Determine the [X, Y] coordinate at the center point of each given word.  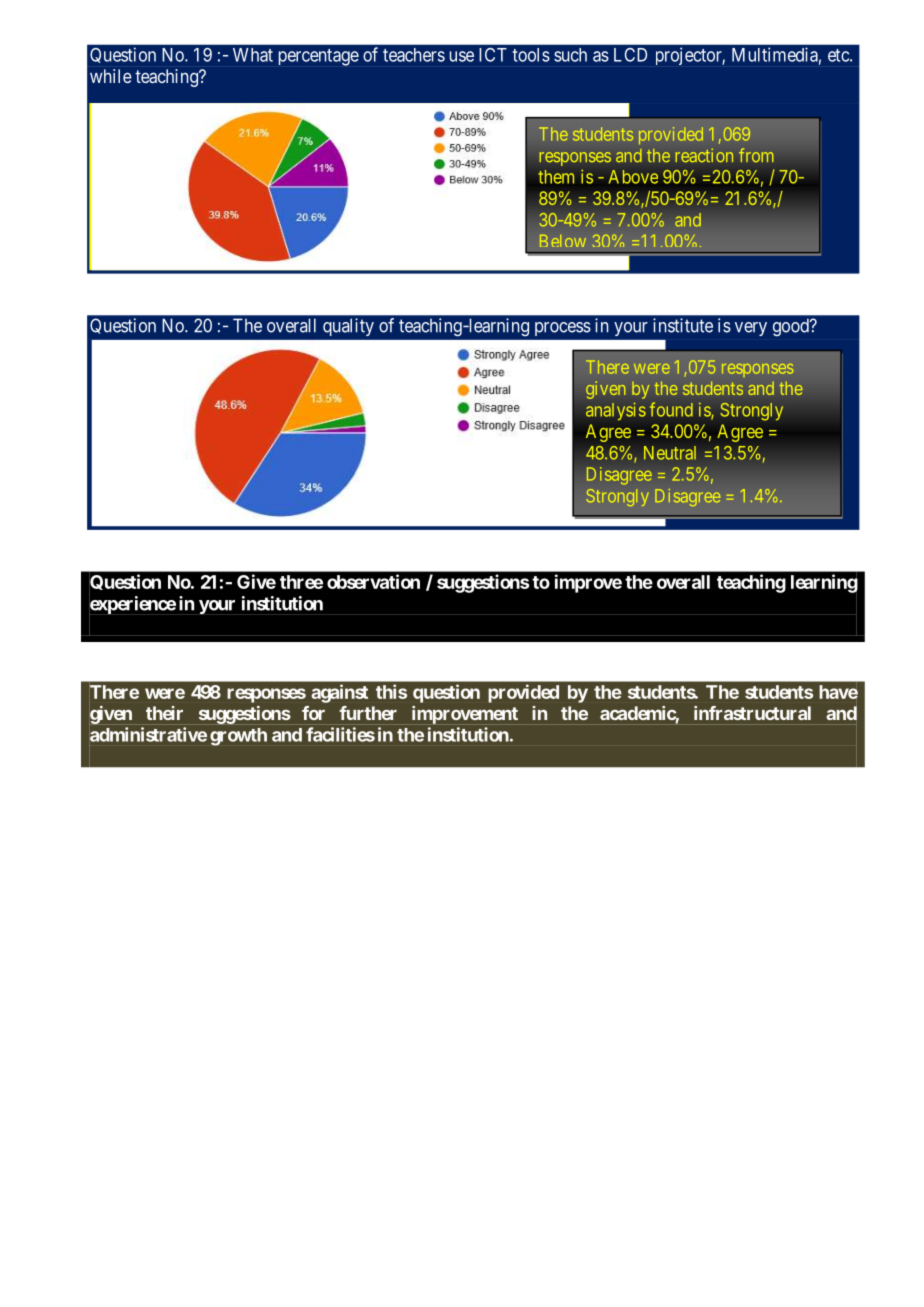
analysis [616, 411]
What [253, 55]
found [671, 409]
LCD [630, 55]
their [164, 713]
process [563, 329]
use [462, 56]
